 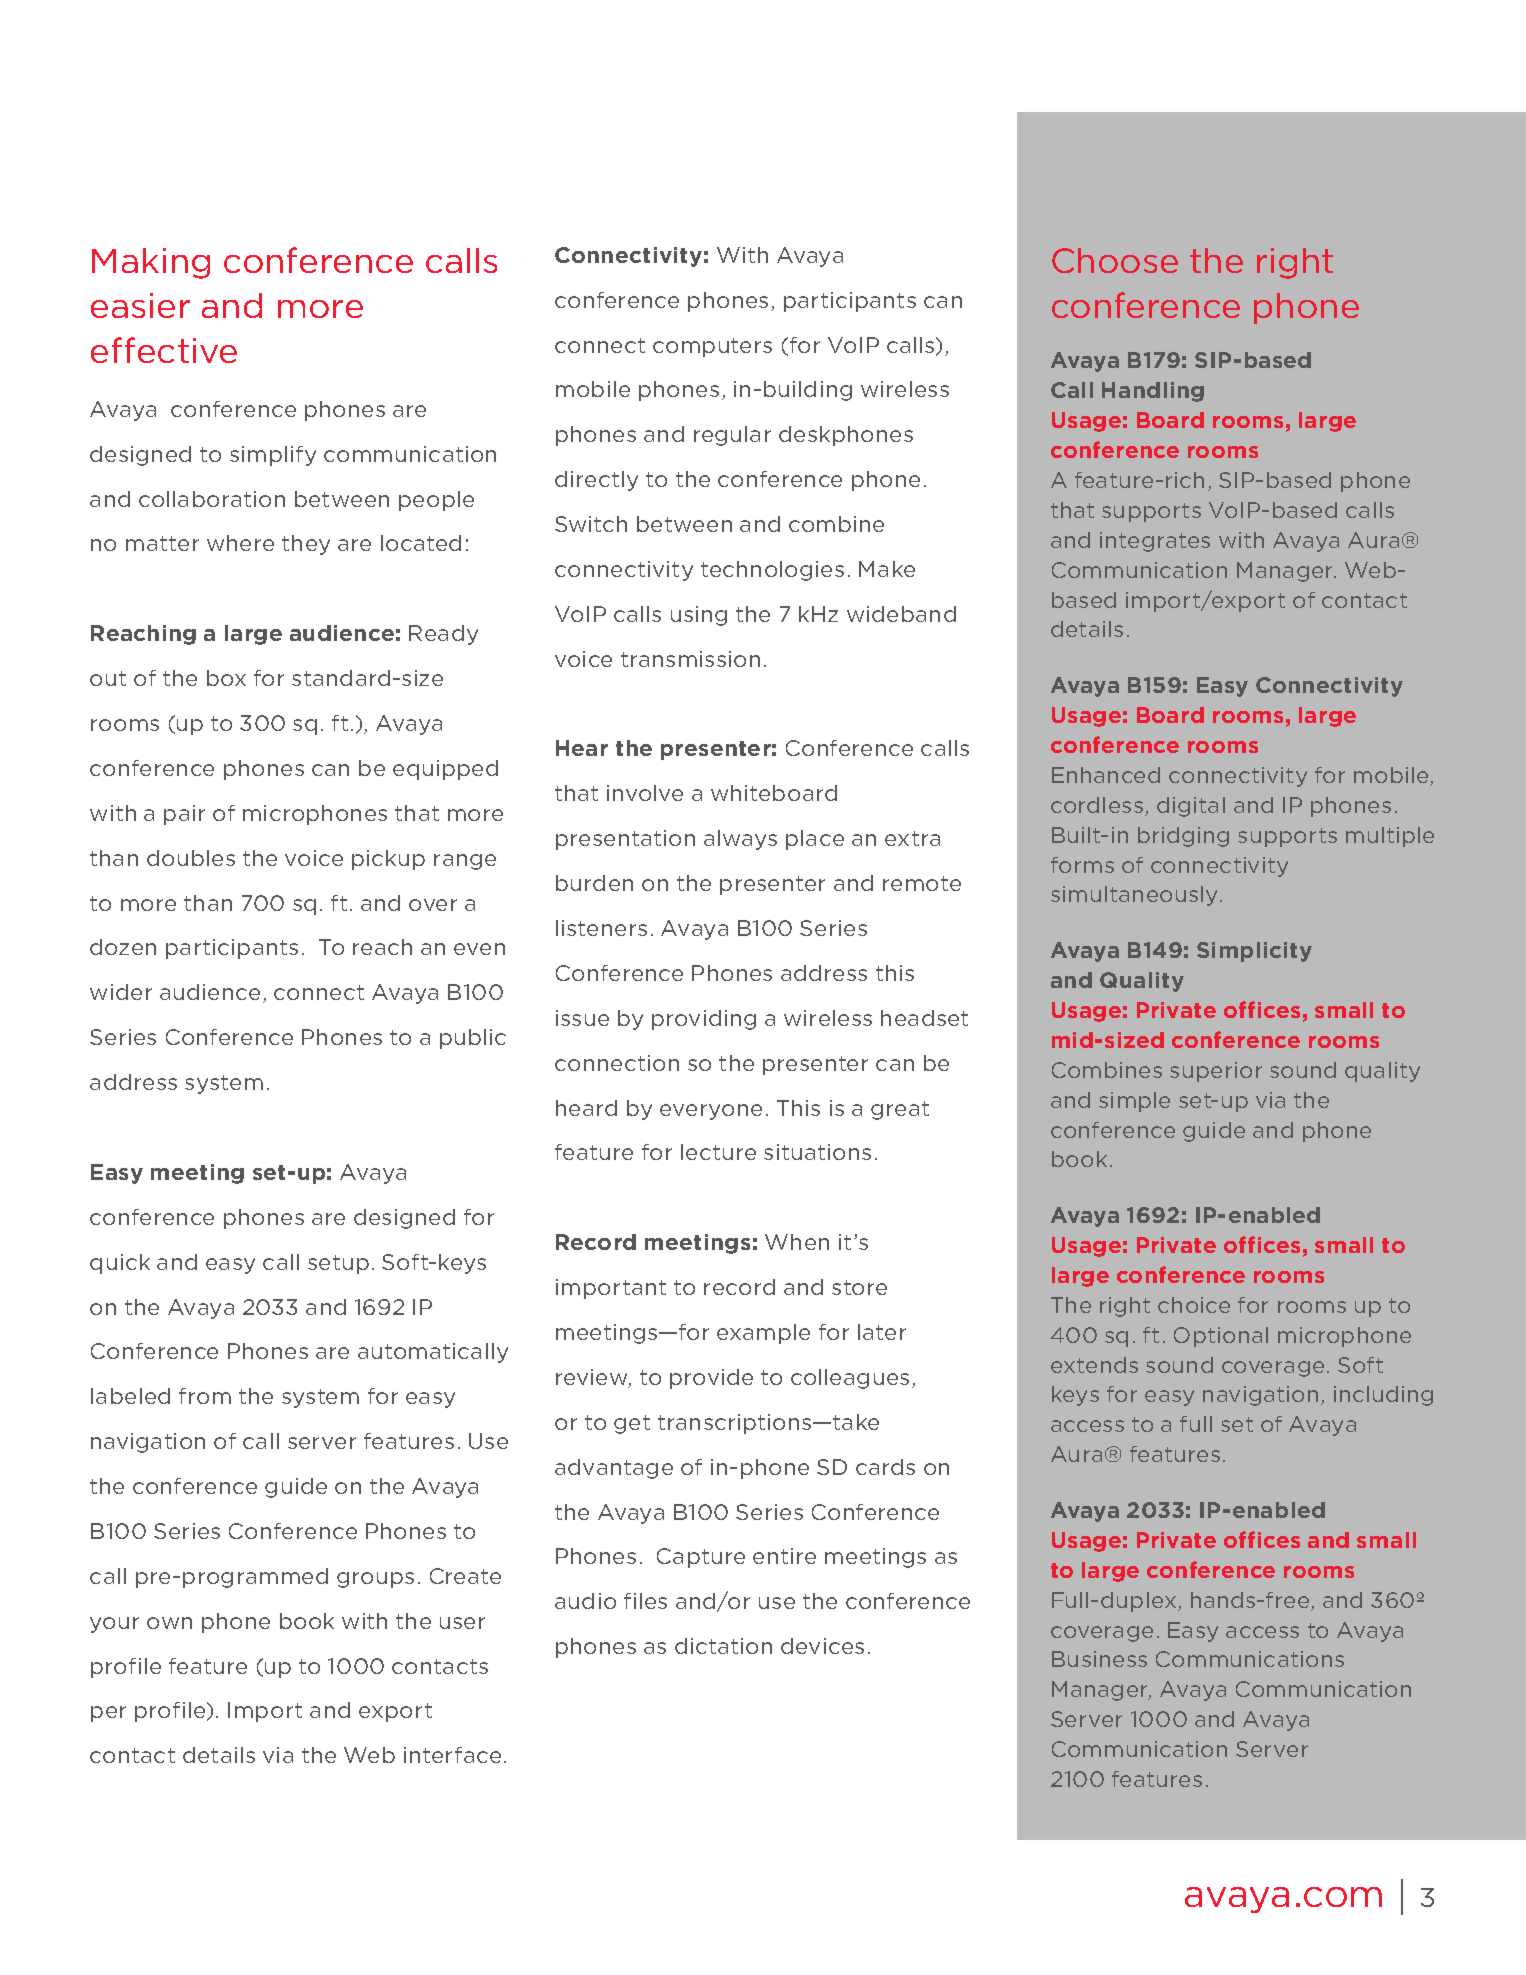 What do you see at coordinates (723, 1646) in the screenshot?
I see `dictation` at bounding box center [723, 1646].
